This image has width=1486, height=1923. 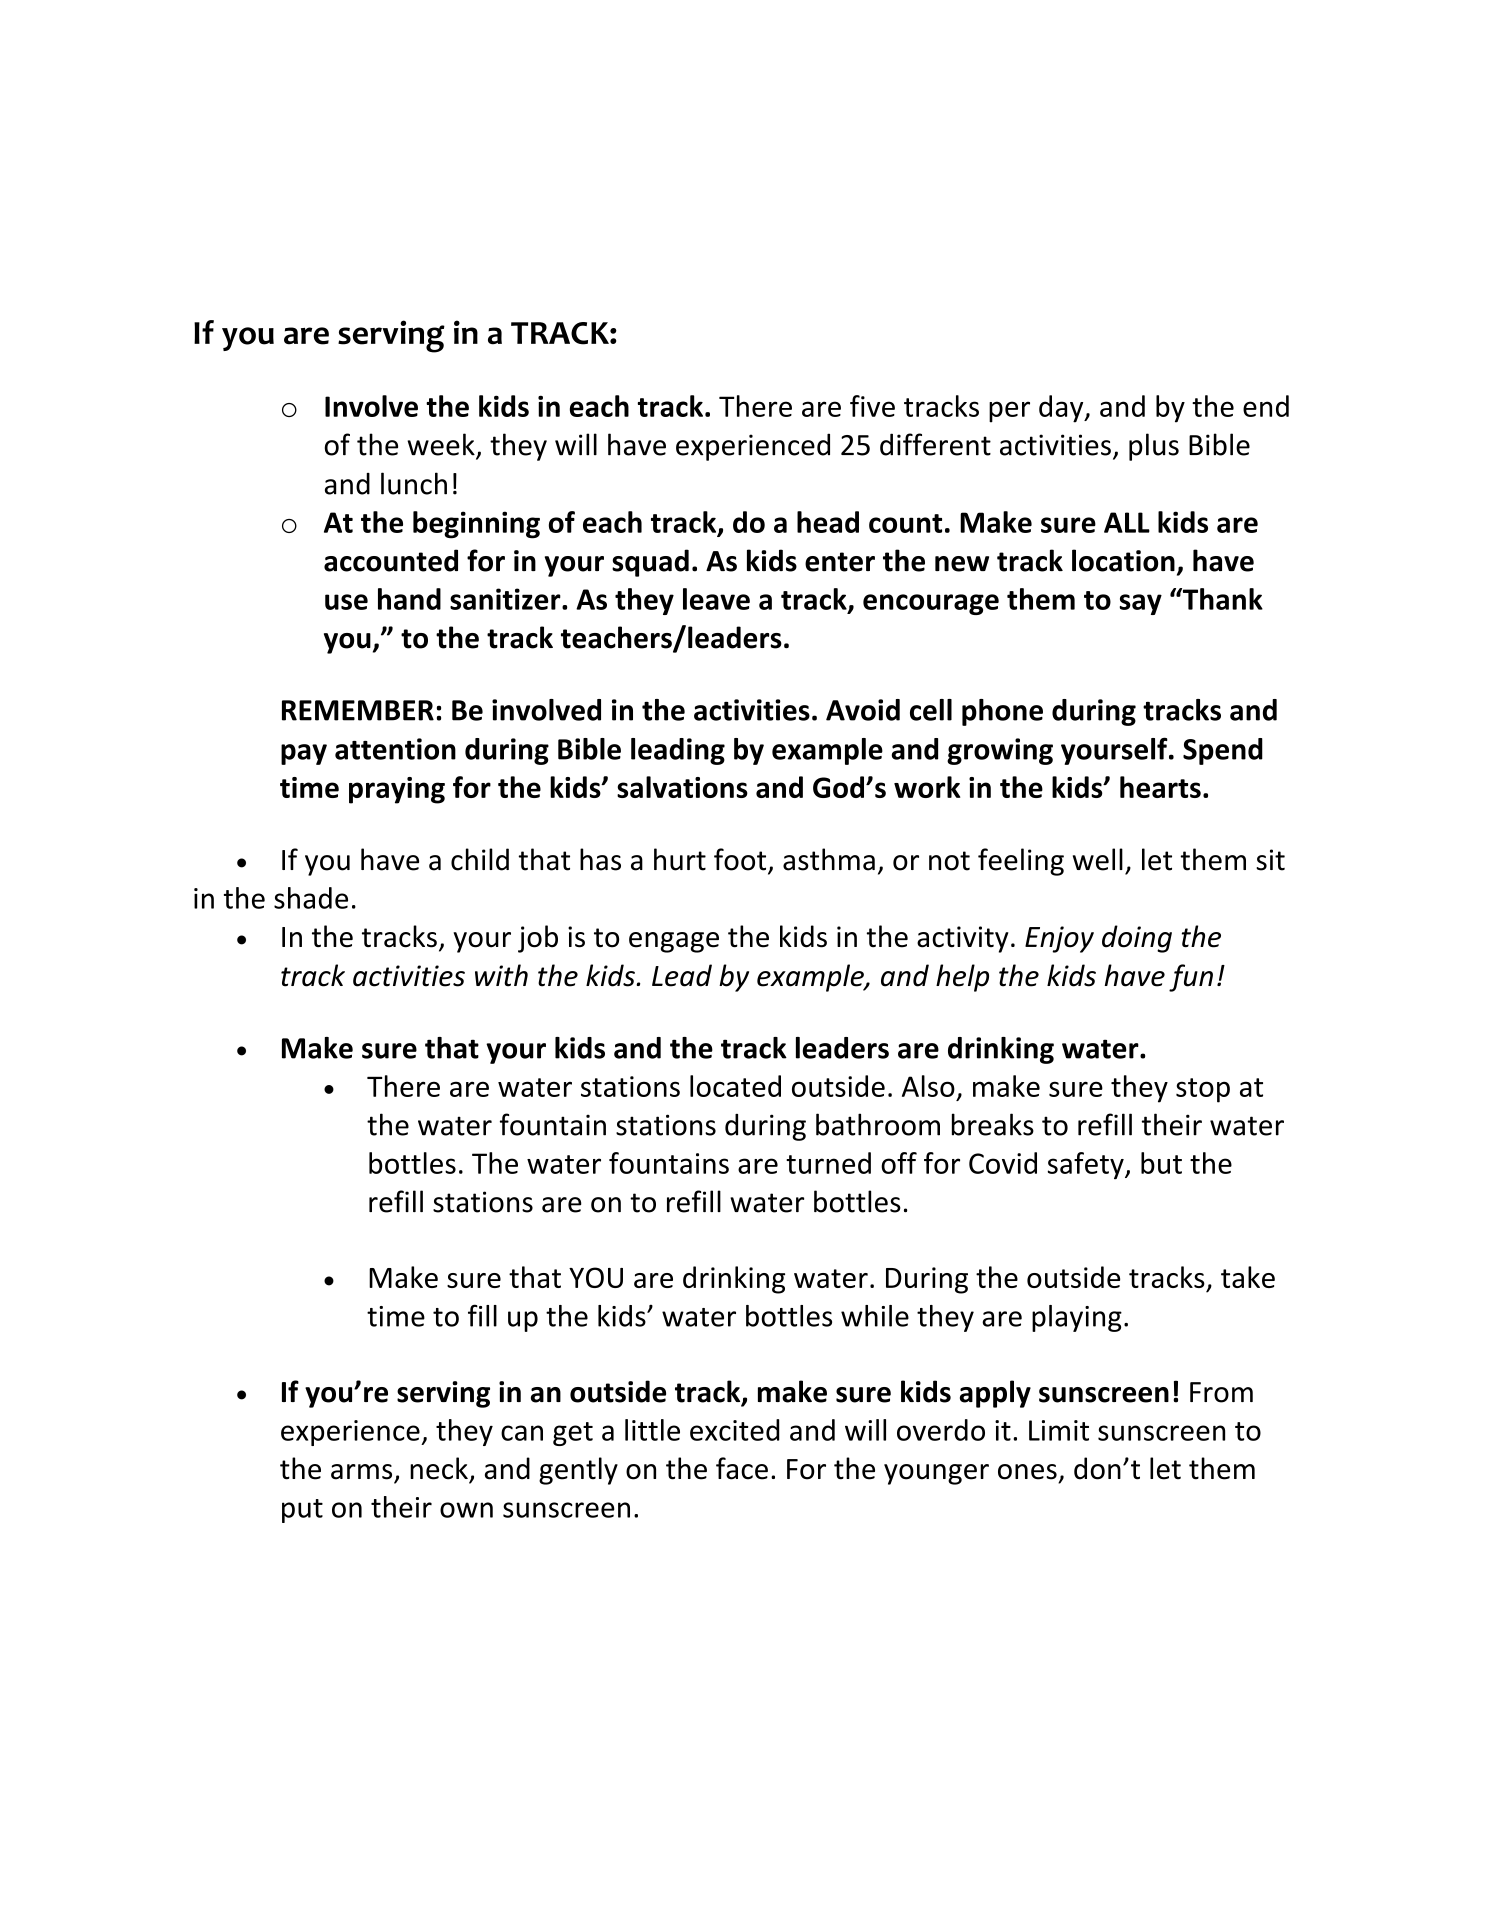 What do you see at coordinates (501, 975) in the image?
I see `with` at bounding box center [501, 975].
